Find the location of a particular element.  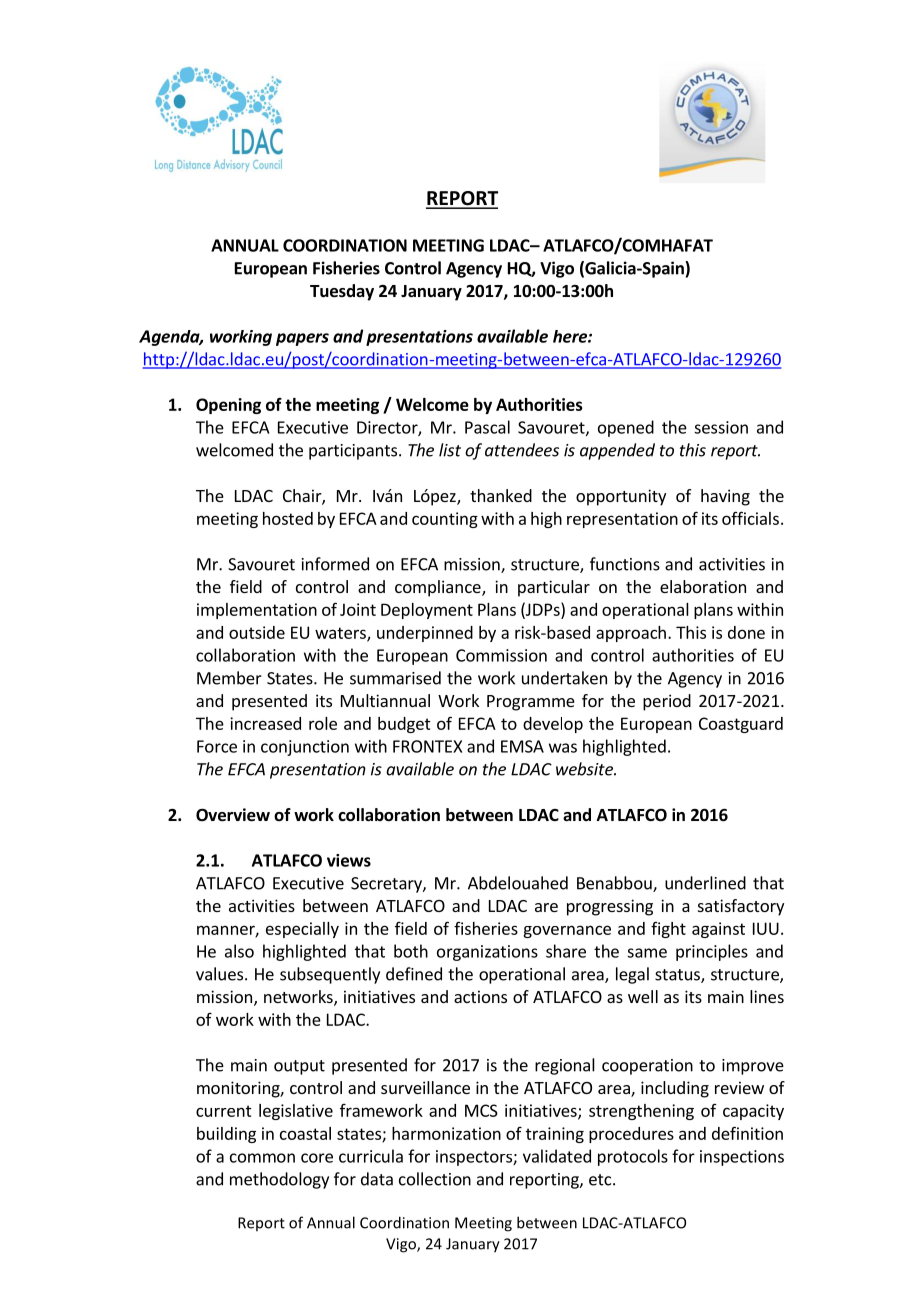

Pascal is located at coordinates (487, 427).
